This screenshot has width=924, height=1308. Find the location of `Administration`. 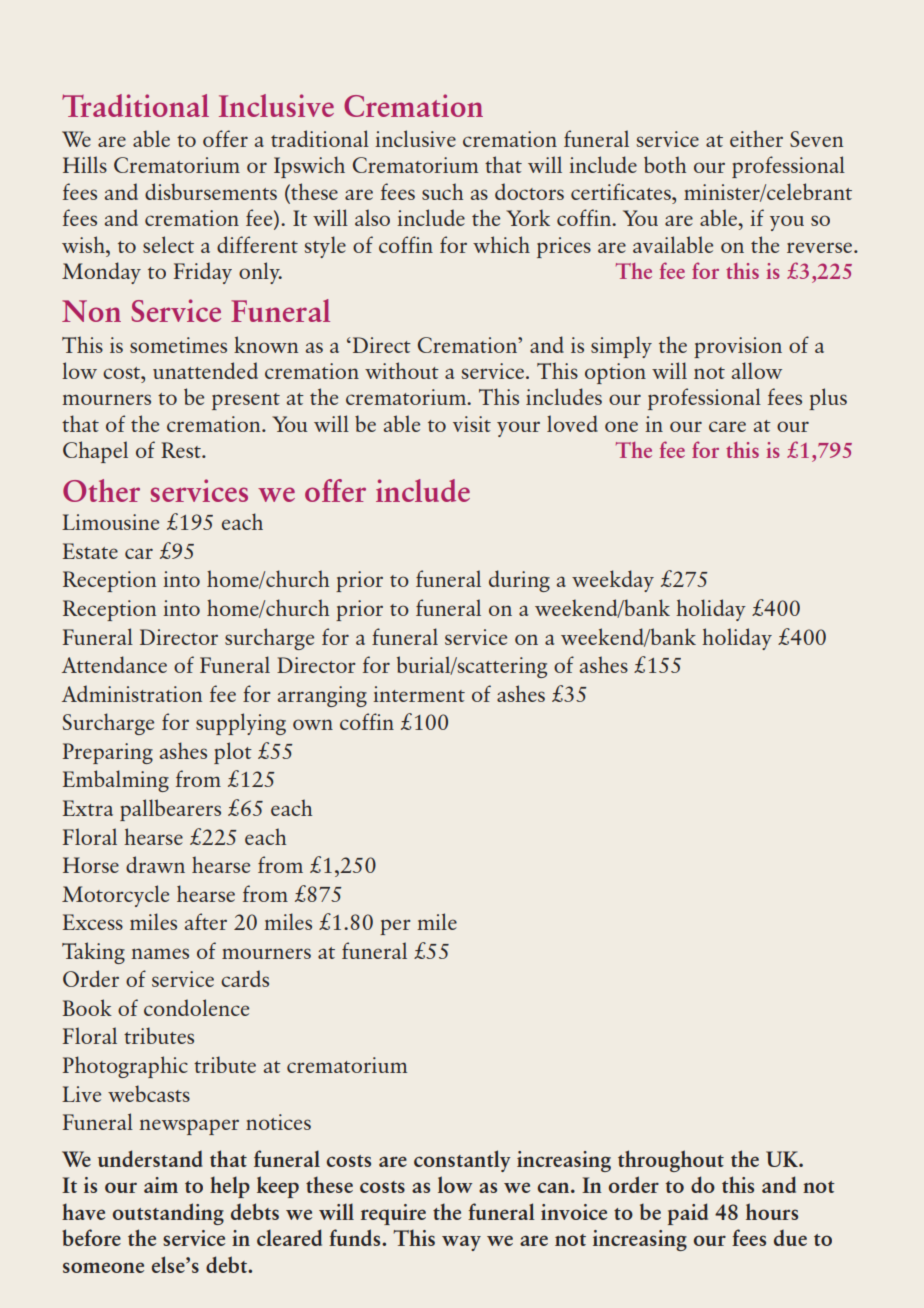

Administration is located at coordinates (132, 693).
